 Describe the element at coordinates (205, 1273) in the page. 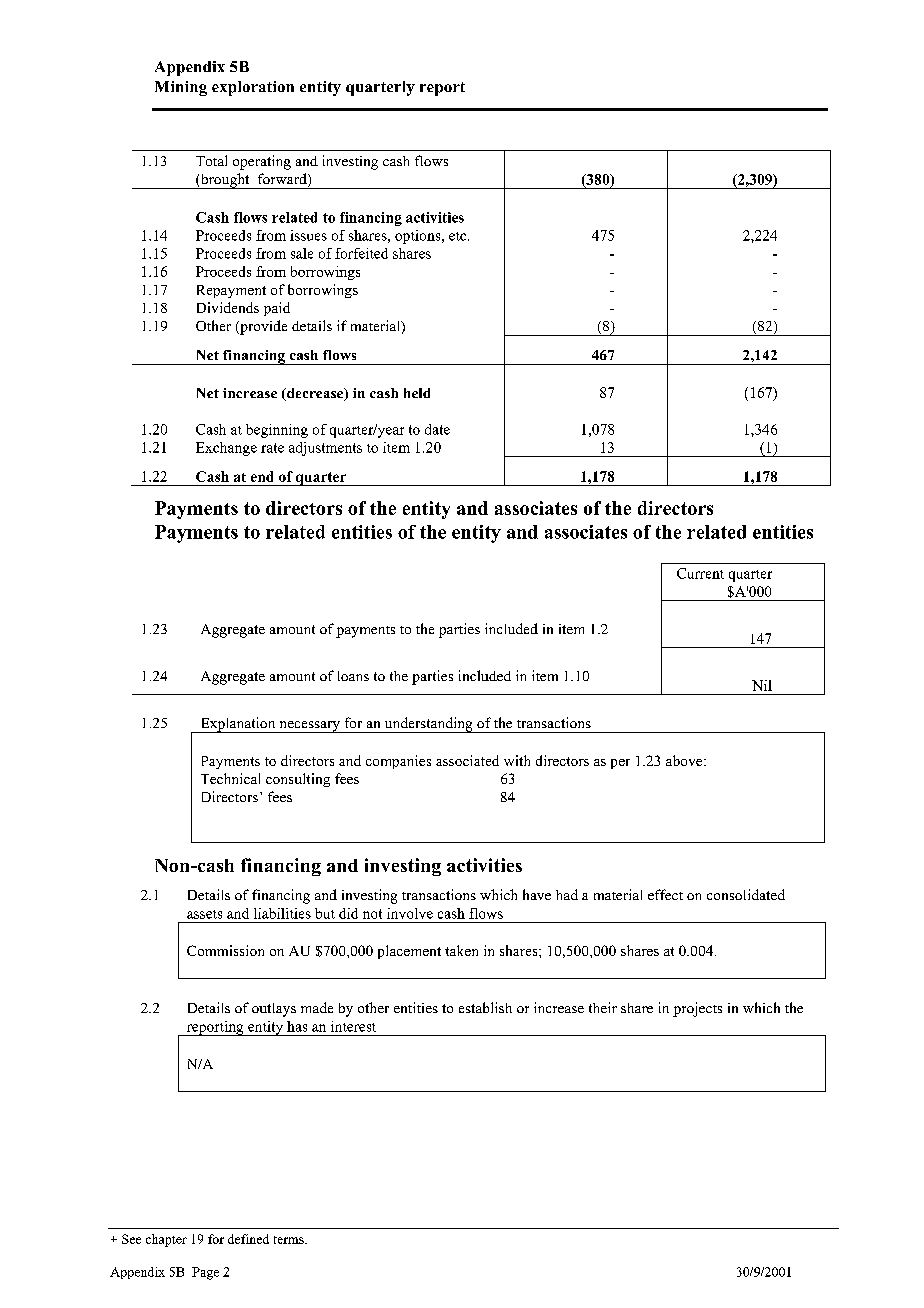

I see `Page` at that location.
